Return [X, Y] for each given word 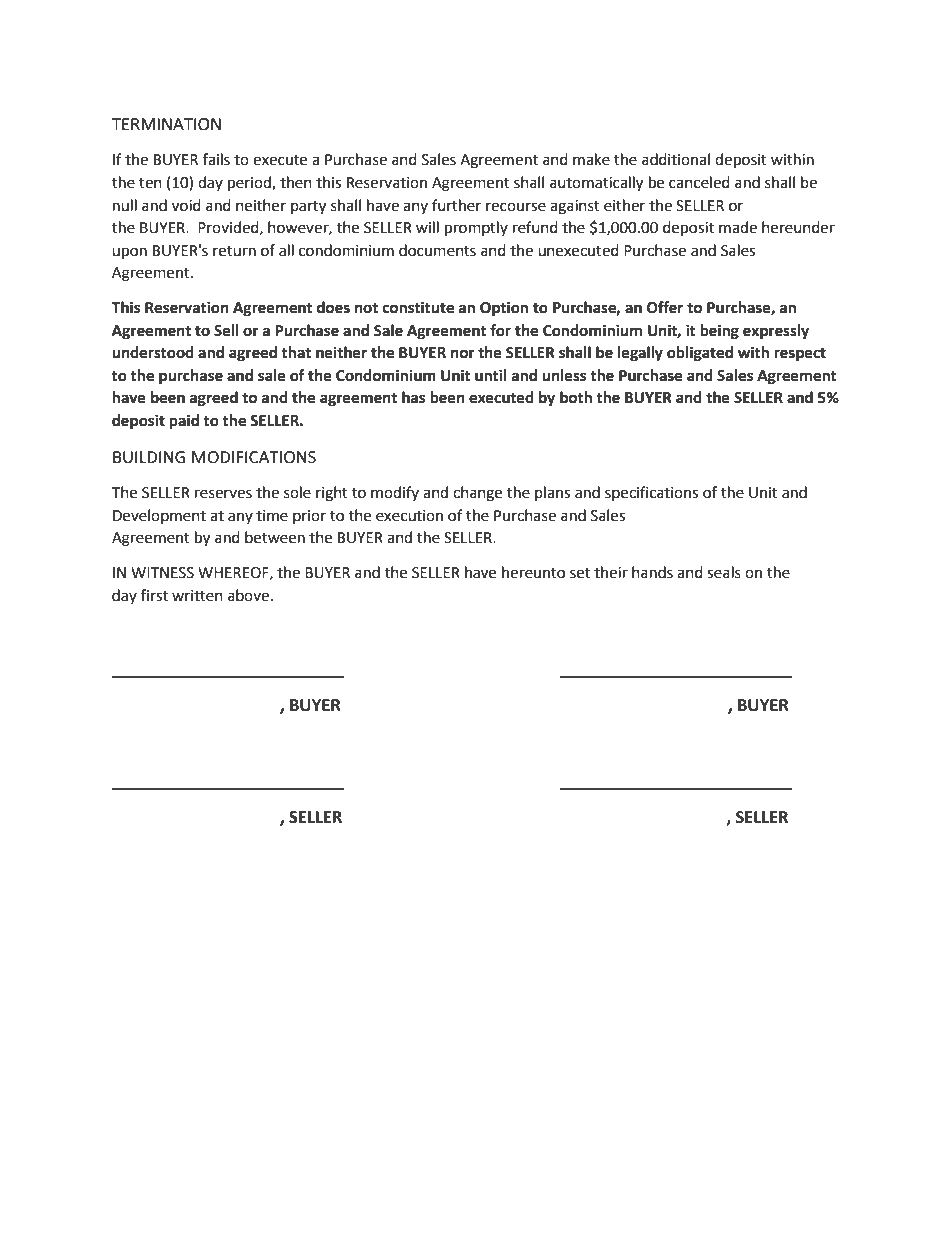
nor [463, 354]
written [197, 596]
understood [153, 352]
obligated [700, 354]
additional [676, 159]
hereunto [533, 572]
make [591, 159]
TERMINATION [166, 124]
